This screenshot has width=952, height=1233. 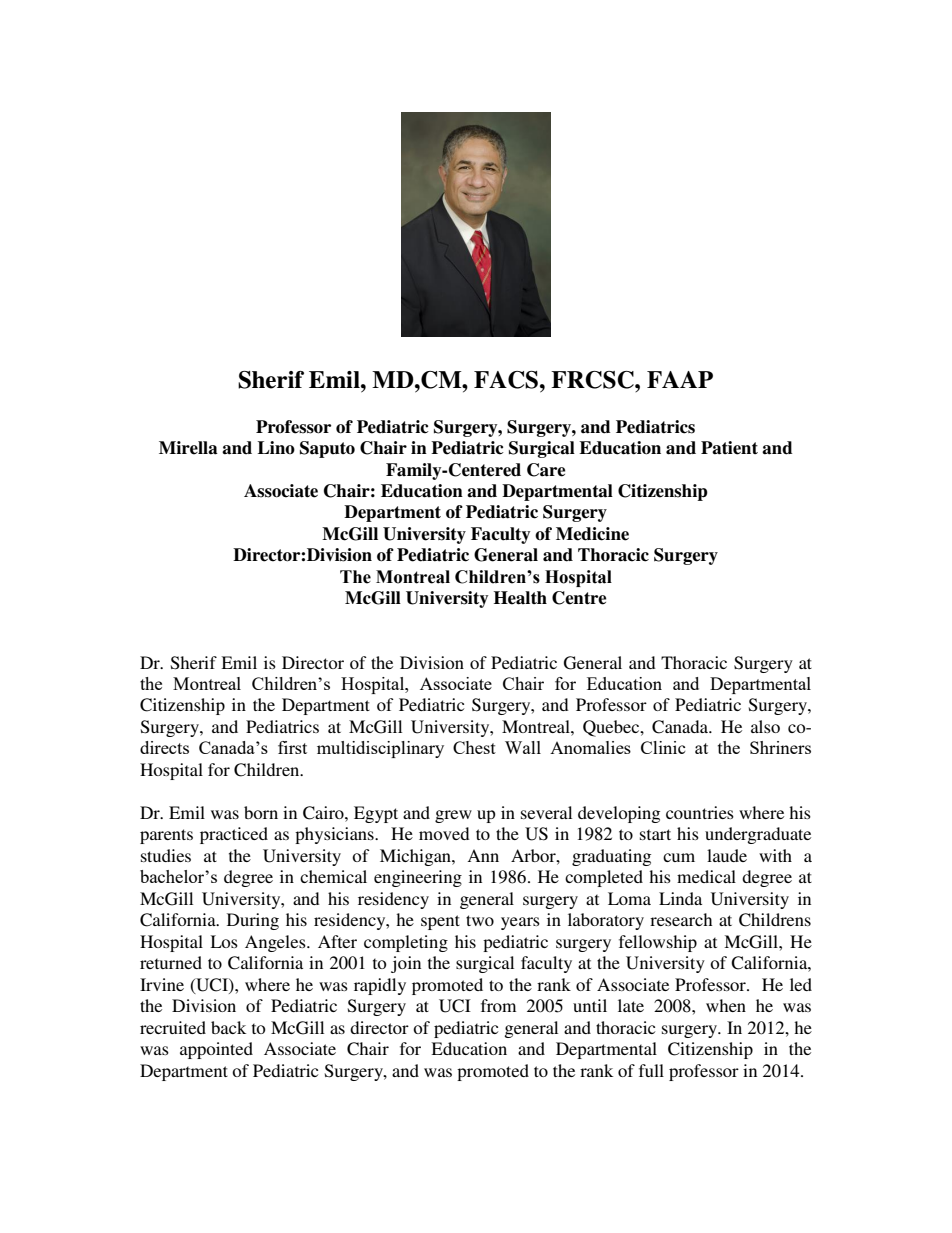 What do you see at coordinates (292, 747) in the screenshot?
I see `first` at bounding box center [292, 747].
